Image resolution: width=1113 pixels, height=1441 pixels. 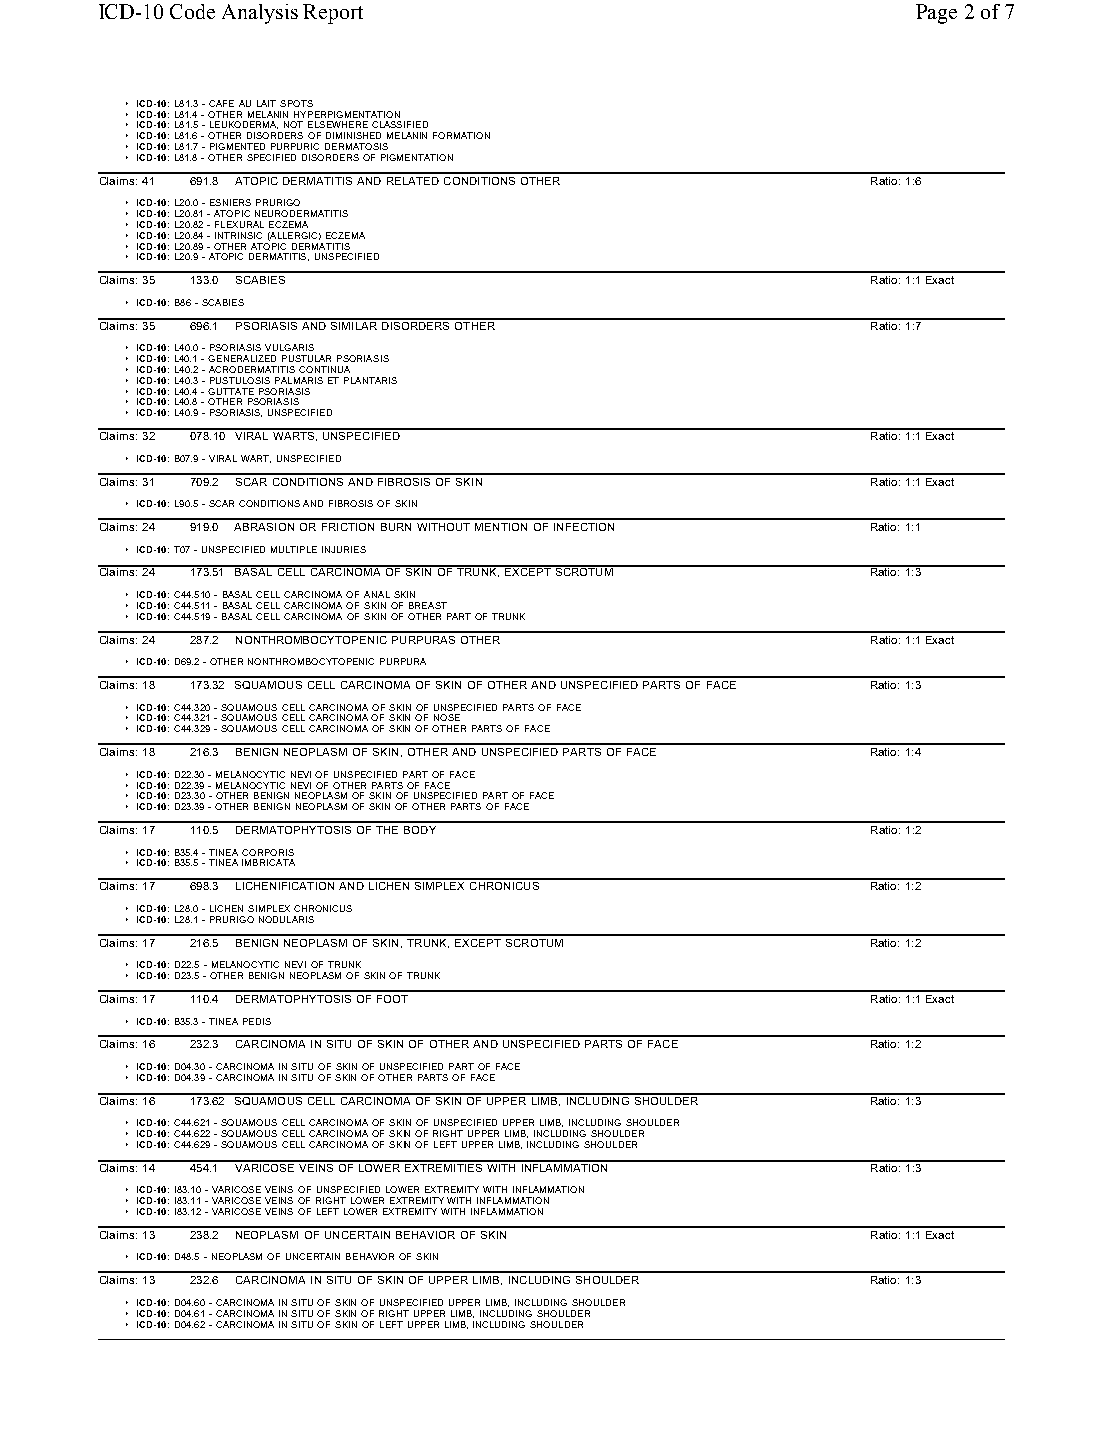 What do you see at coordinates (428, 605) in the image?
I see `BREAST` at bounding box center [428, 605].
